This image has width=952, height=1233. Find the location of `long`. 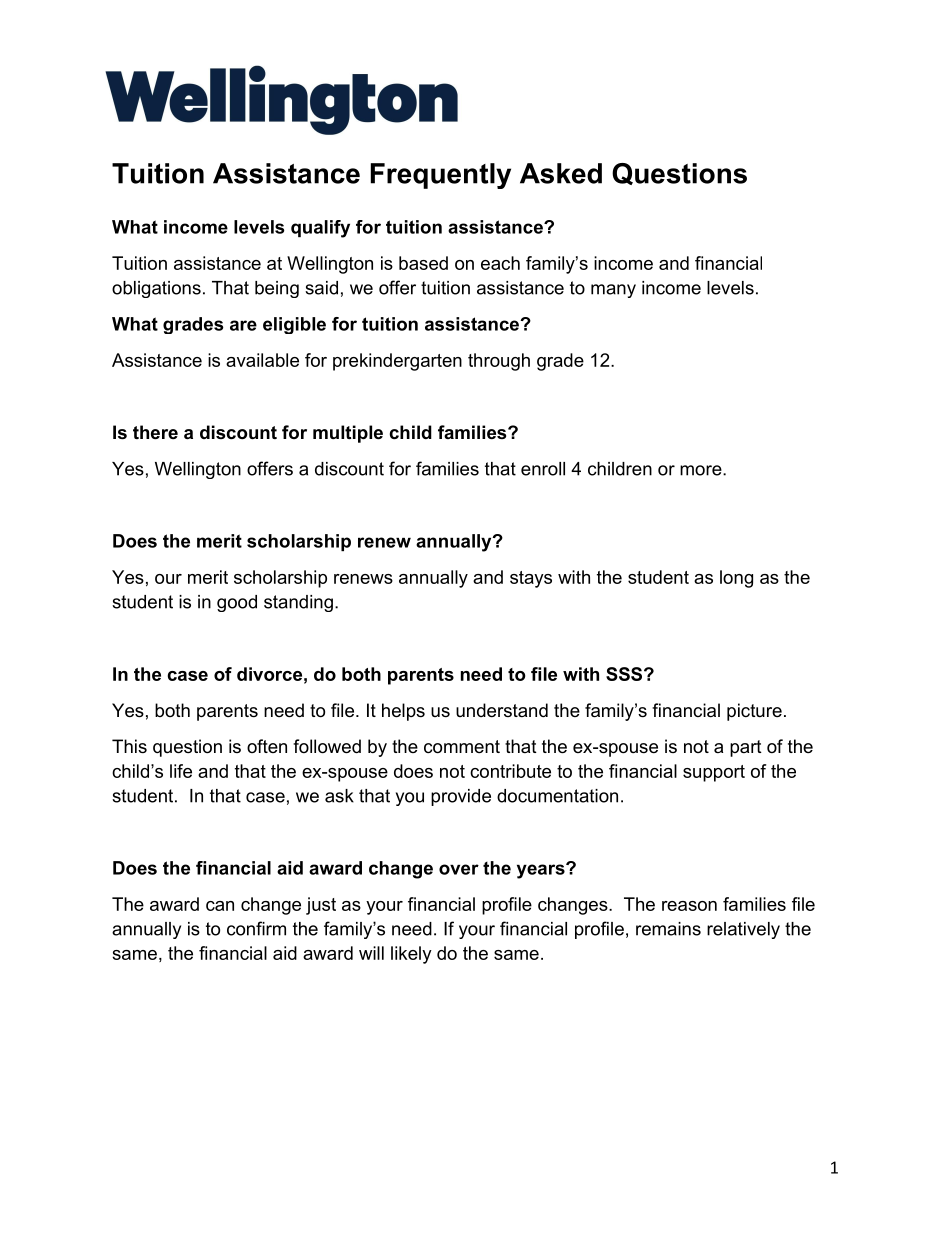

long is located at coordinates (736, 579).
